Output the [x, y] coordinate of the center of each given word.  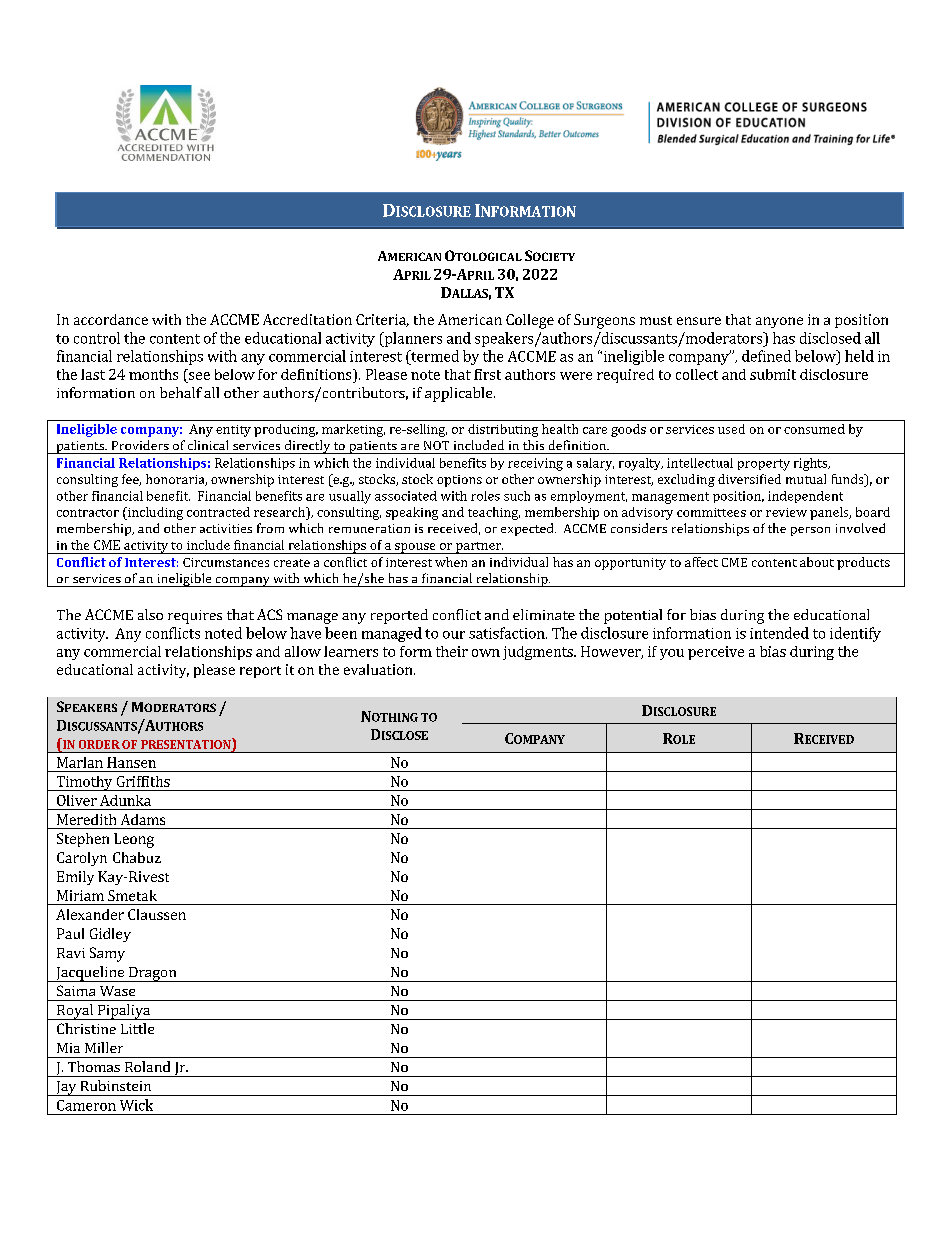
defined [766, 356]
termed [434, 356]
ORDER [99, 744]
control [97, 338]
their [452, 651]
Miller [104, 1047]
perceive [716, 653]
